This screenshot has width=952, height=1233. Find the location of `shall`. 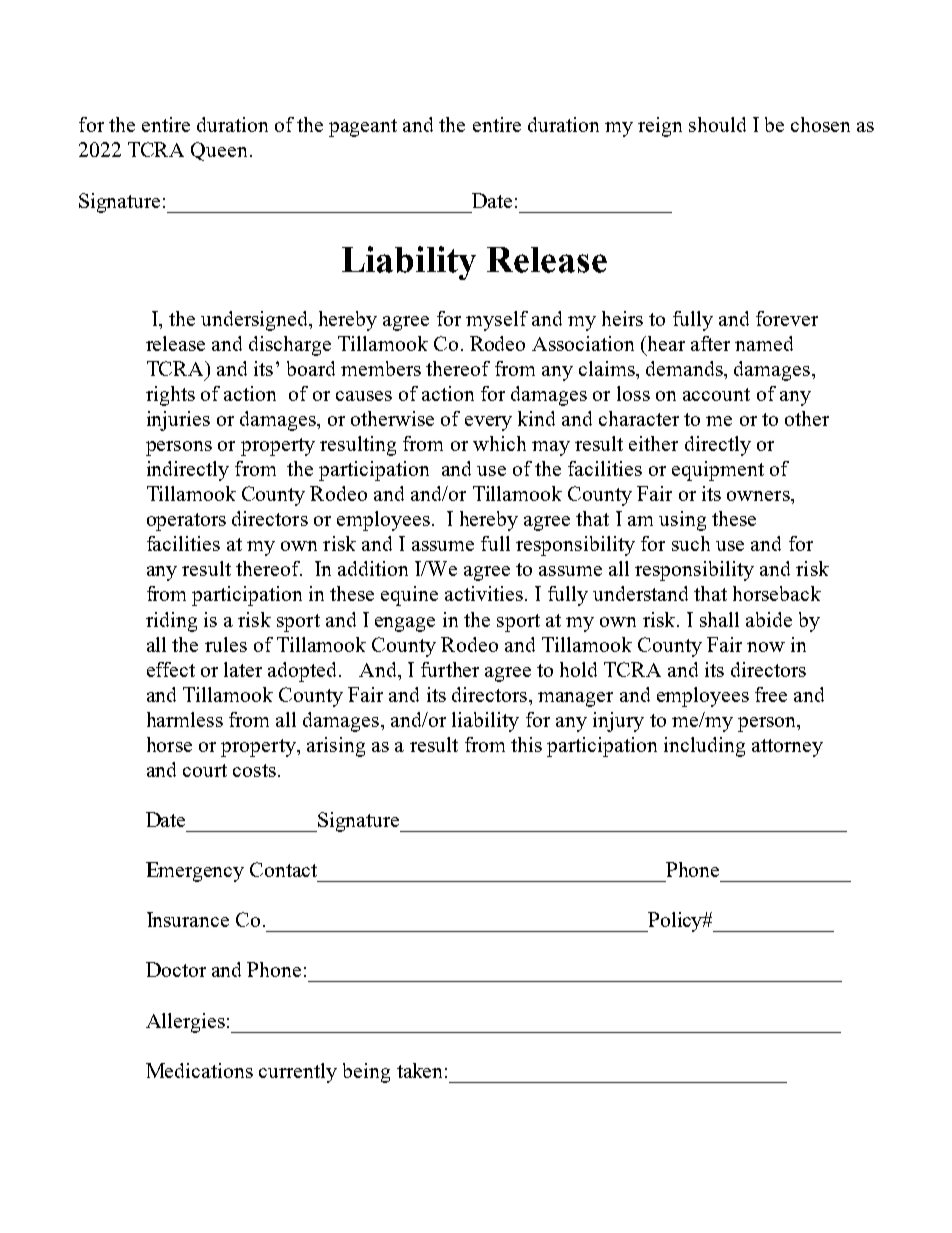

shall is located at coordinates (719, 619).
